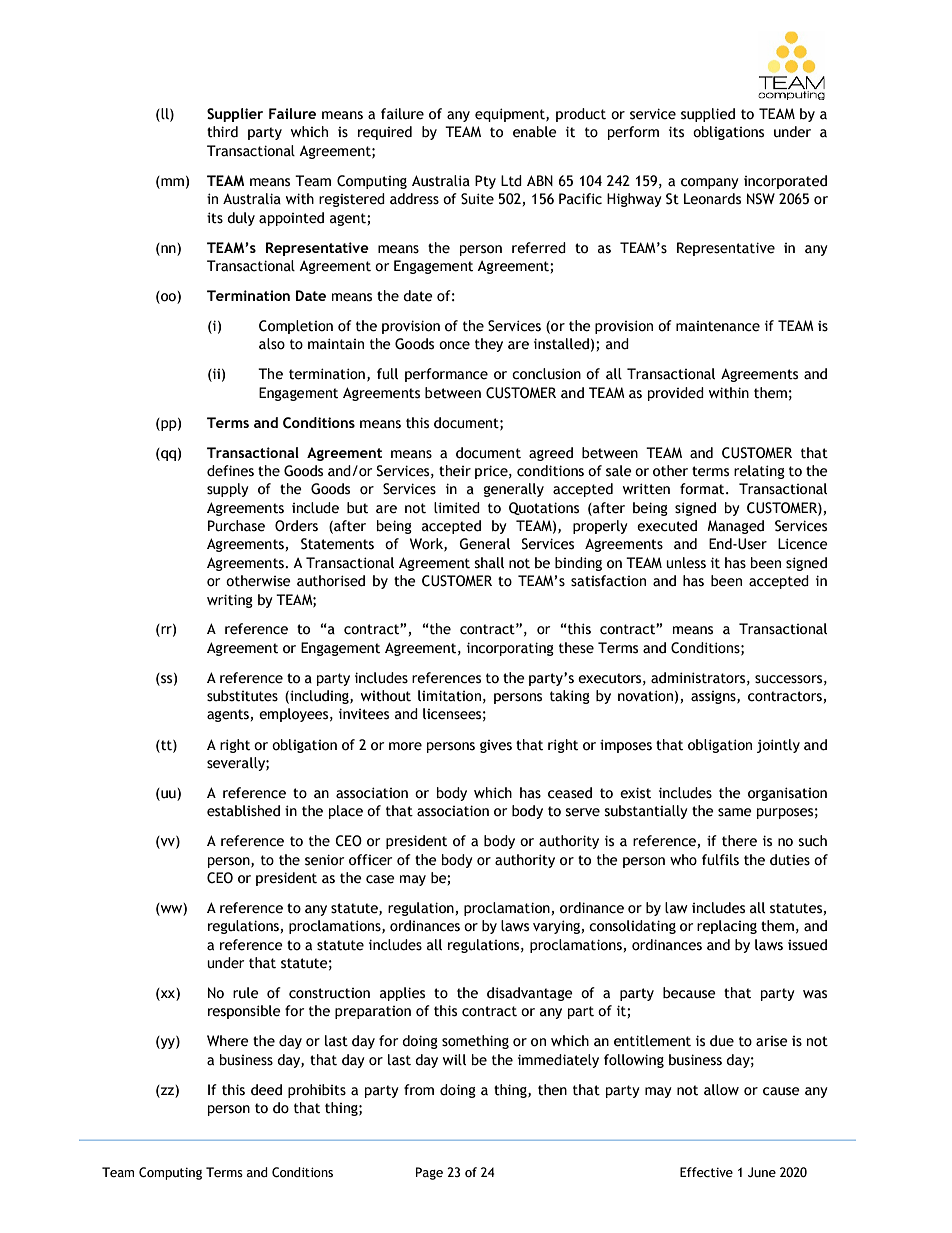 The image size is (952, 1233). What do you see at coordinates (510, 649) in the screenshot?
I see `incorporating` at bounding box center [510, 649].
